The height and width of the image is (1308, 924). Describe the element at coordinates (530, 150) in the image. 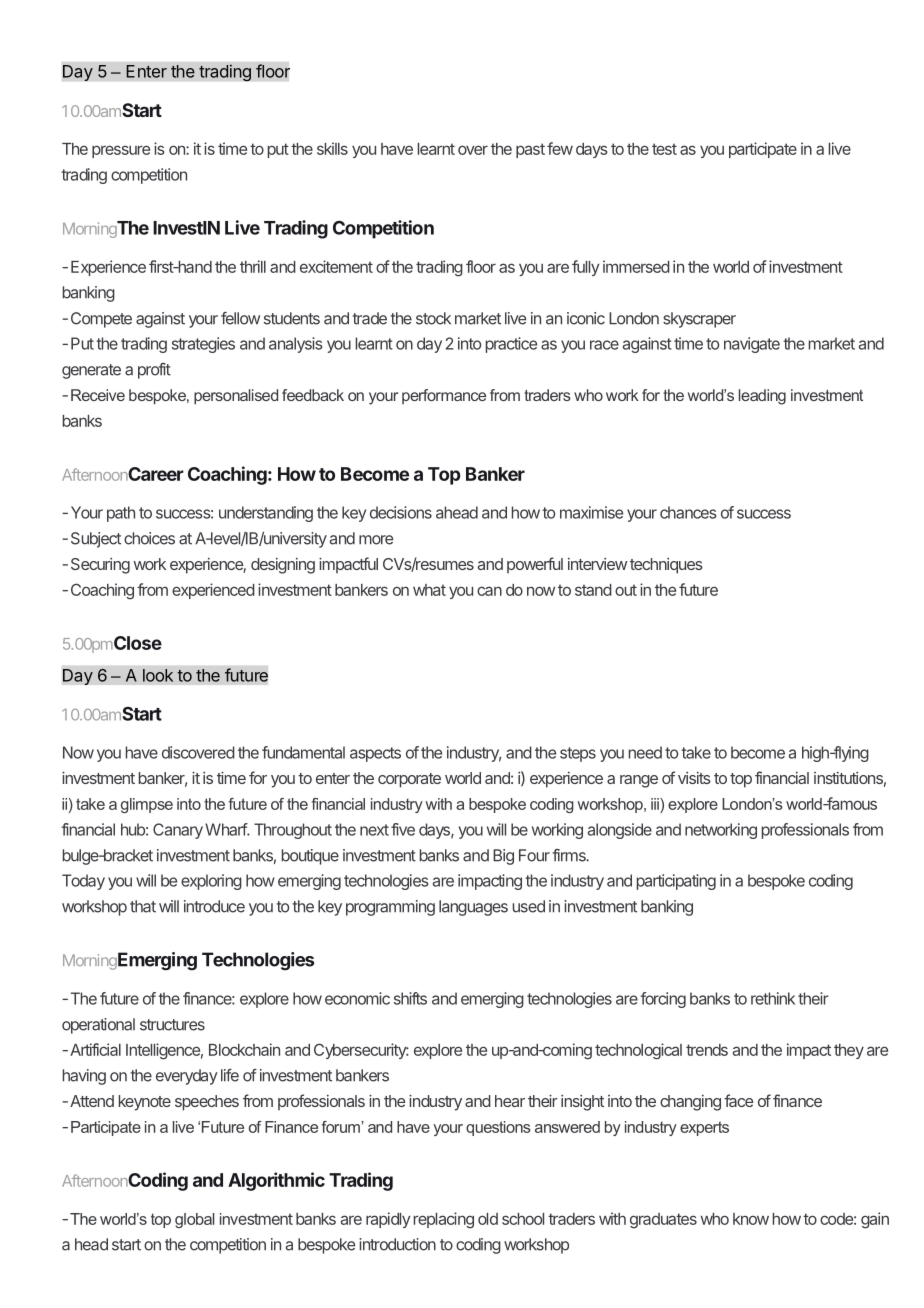

I see `past` at that location.
